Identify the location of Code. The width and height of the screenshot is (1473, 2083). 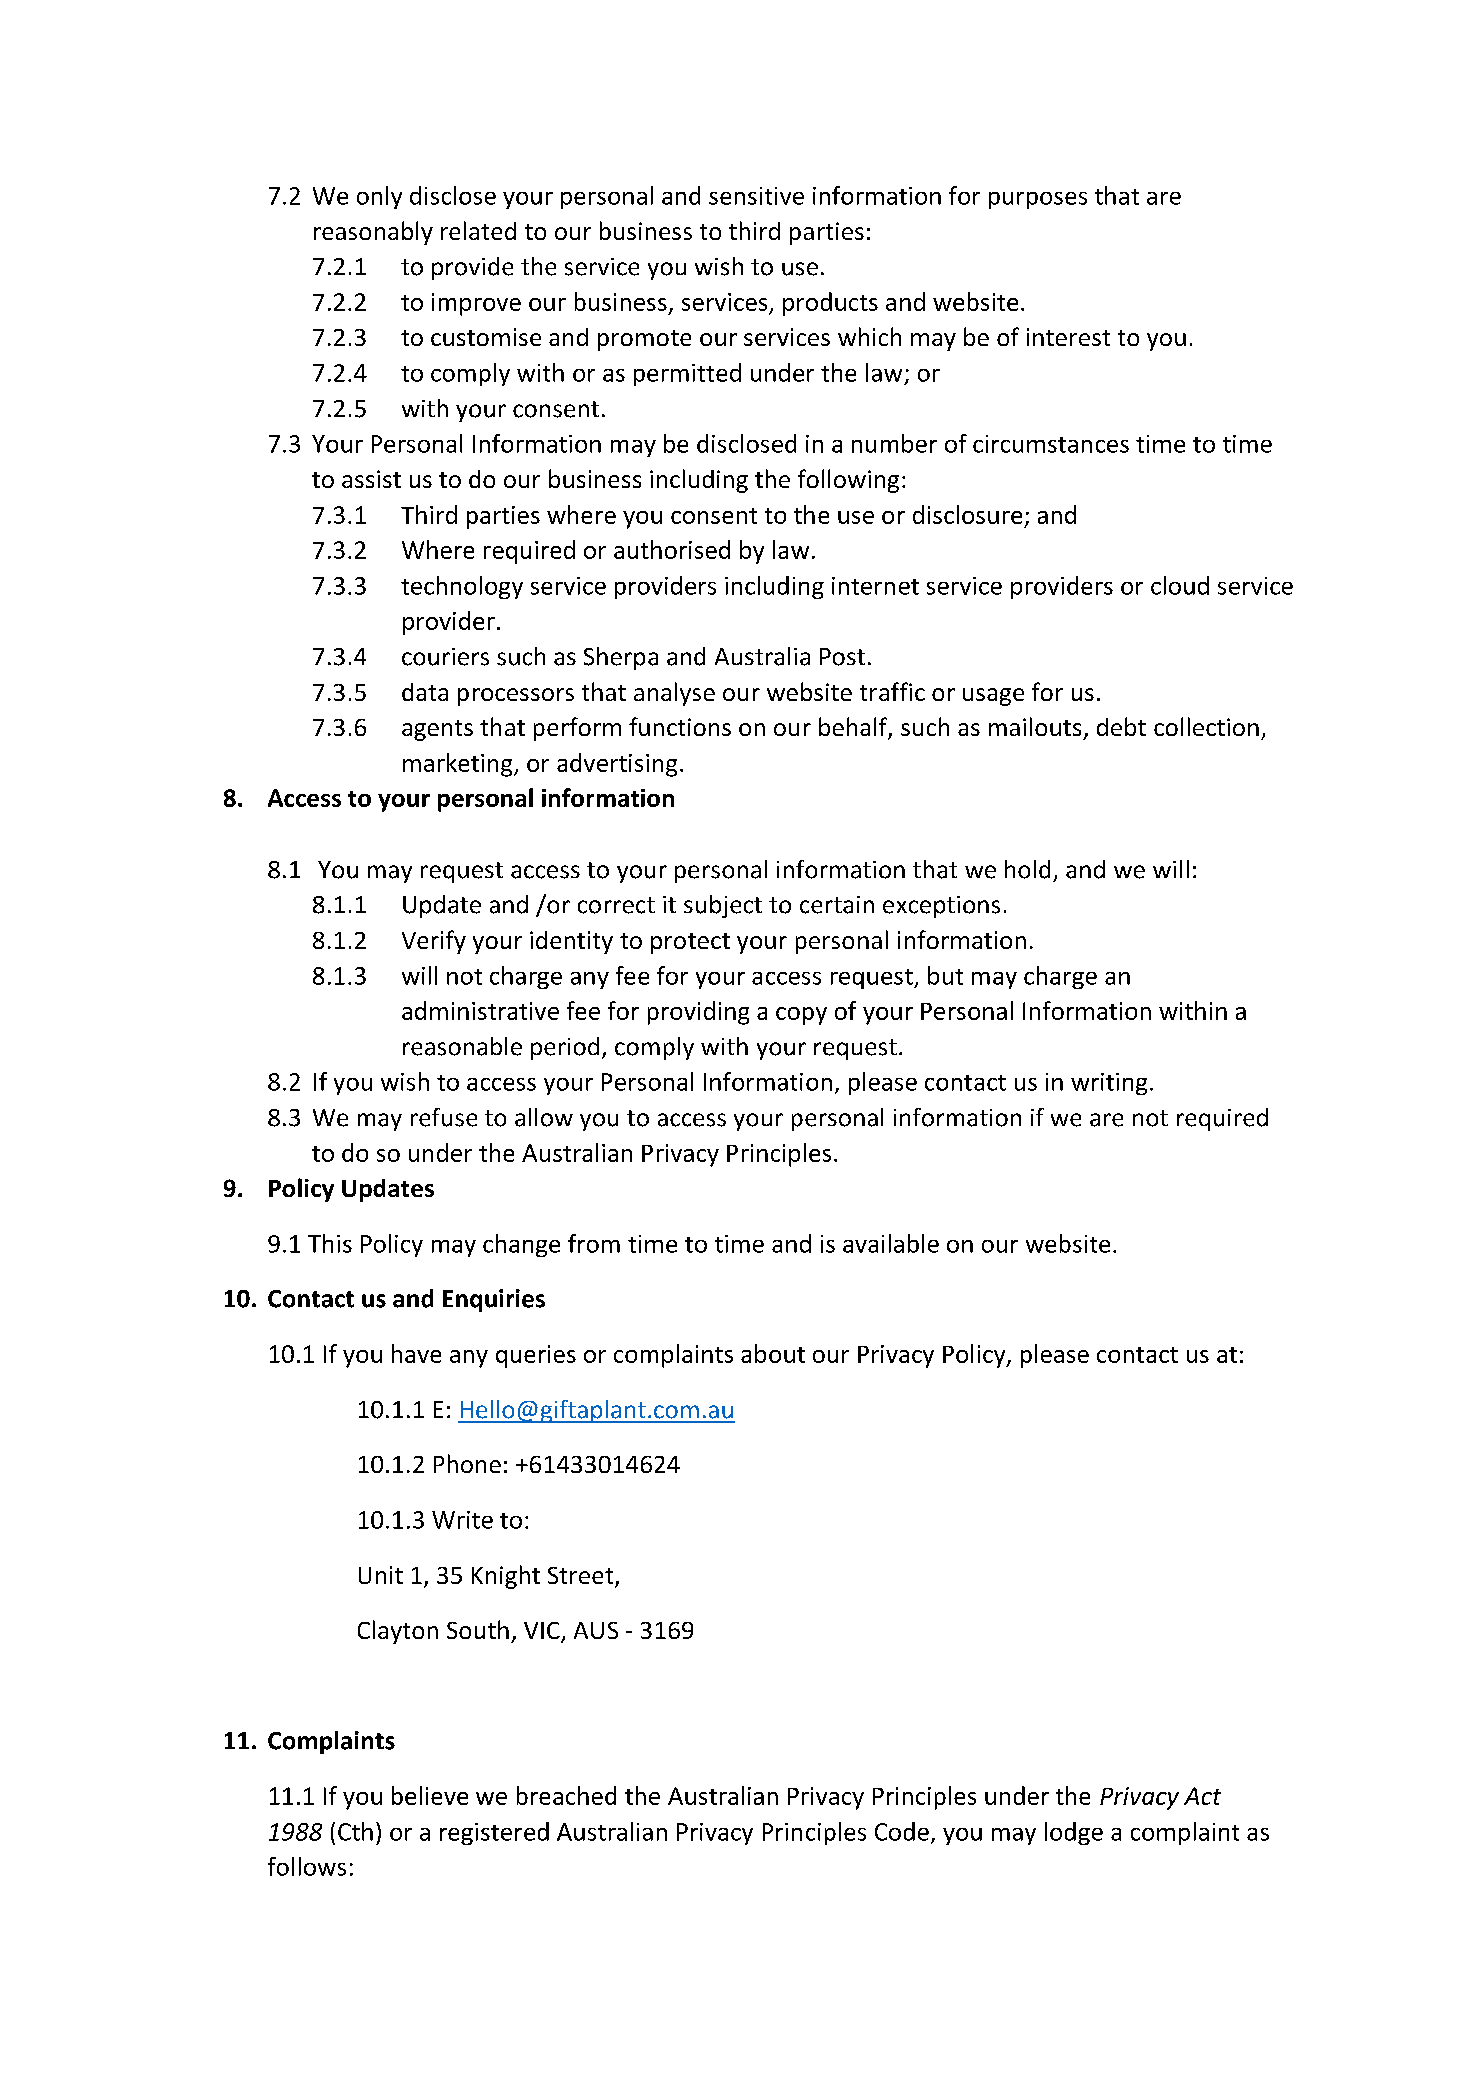
(902, 1831).
